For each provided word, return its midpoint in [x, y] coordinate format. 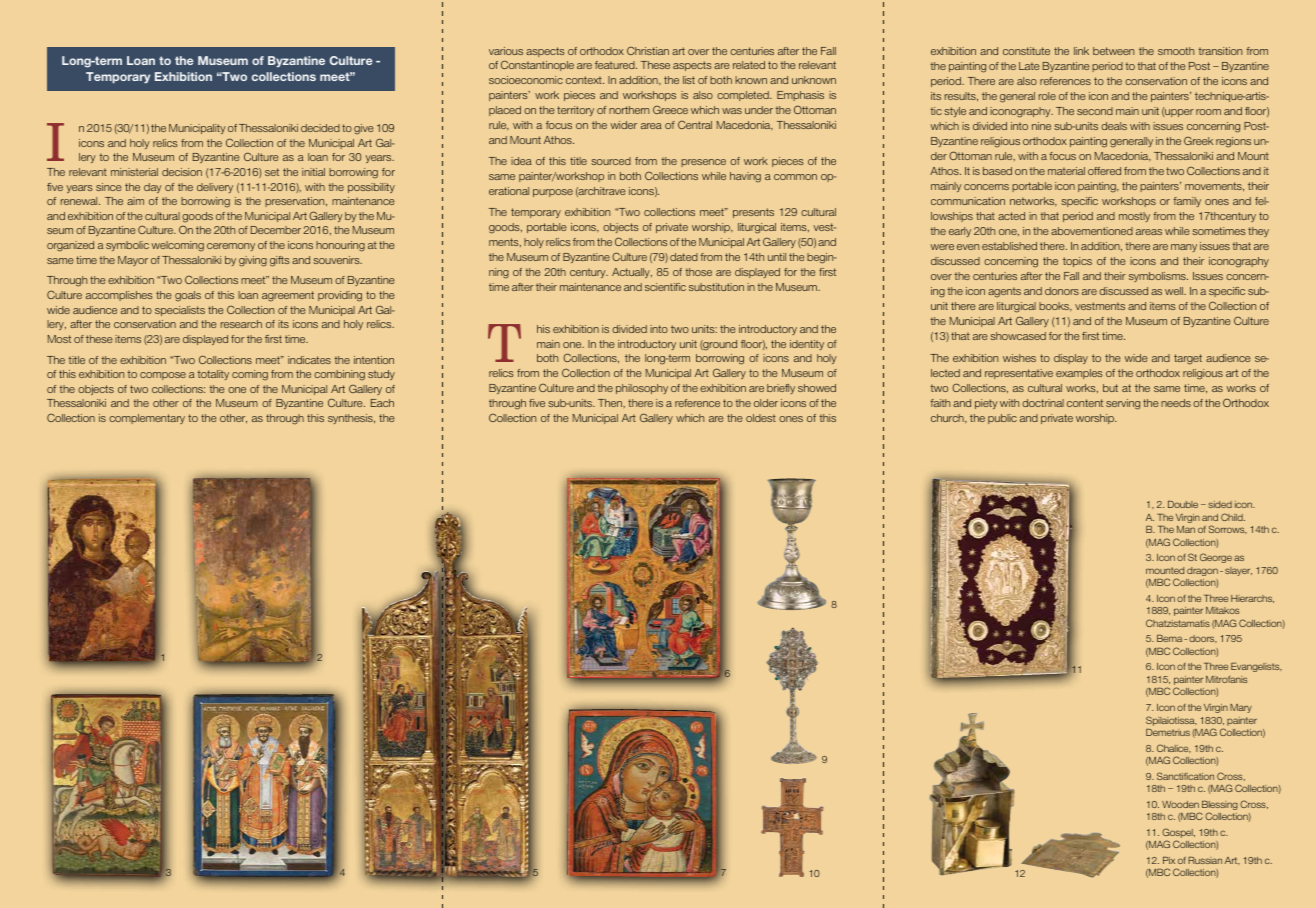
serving [1123, 404]
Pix [1169, 860]
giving [253, 261]
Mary [1241, 708]
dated [684, 257]
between [1113, 51]
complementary [147, 419]
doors [1203, 639]
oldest [761, 418]
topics [1077, 262]
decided [320, 128]
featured [616, 65]
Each [382, 403]
